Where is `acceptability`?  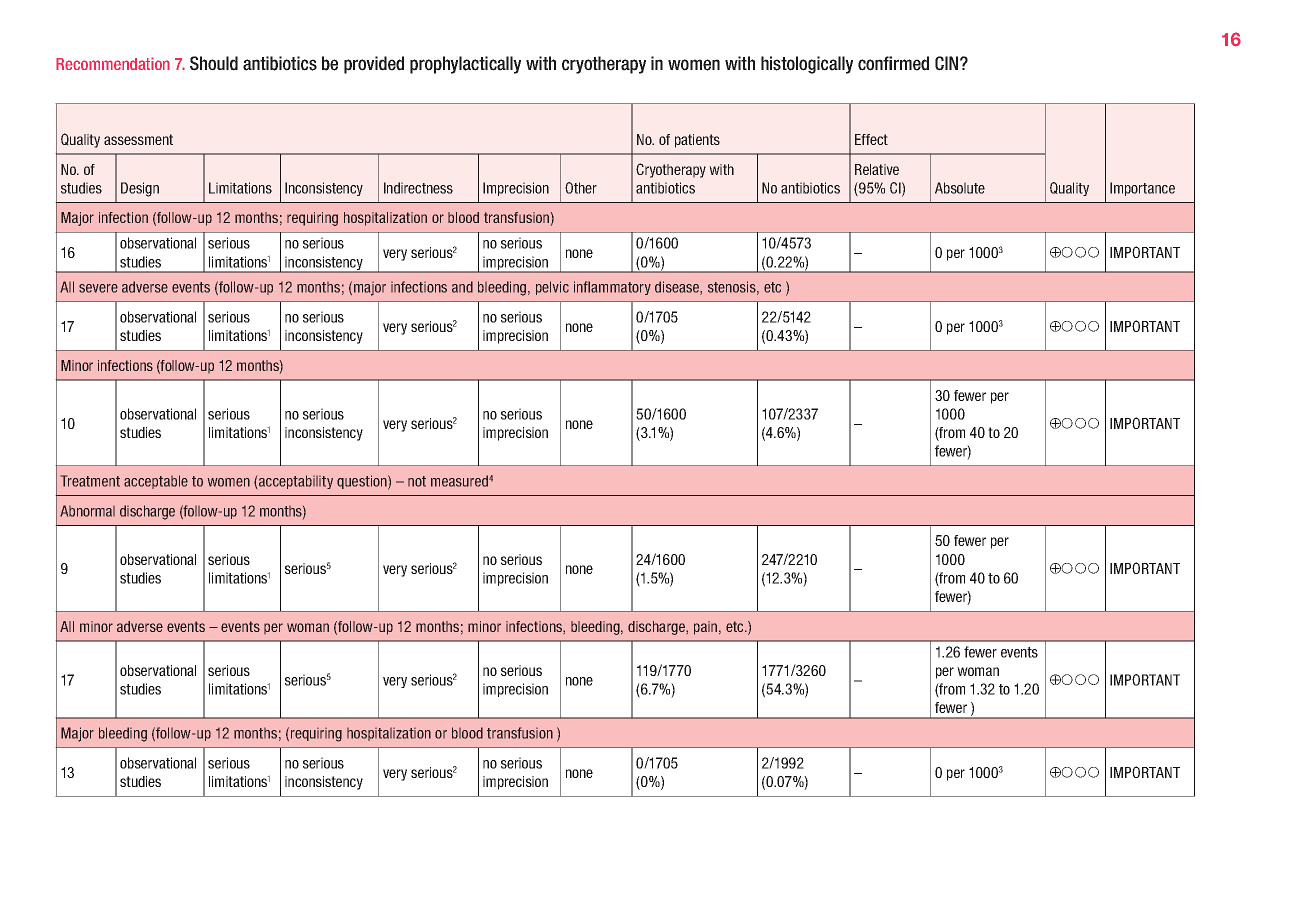
acceptability is located at coordinates (296, 482).
